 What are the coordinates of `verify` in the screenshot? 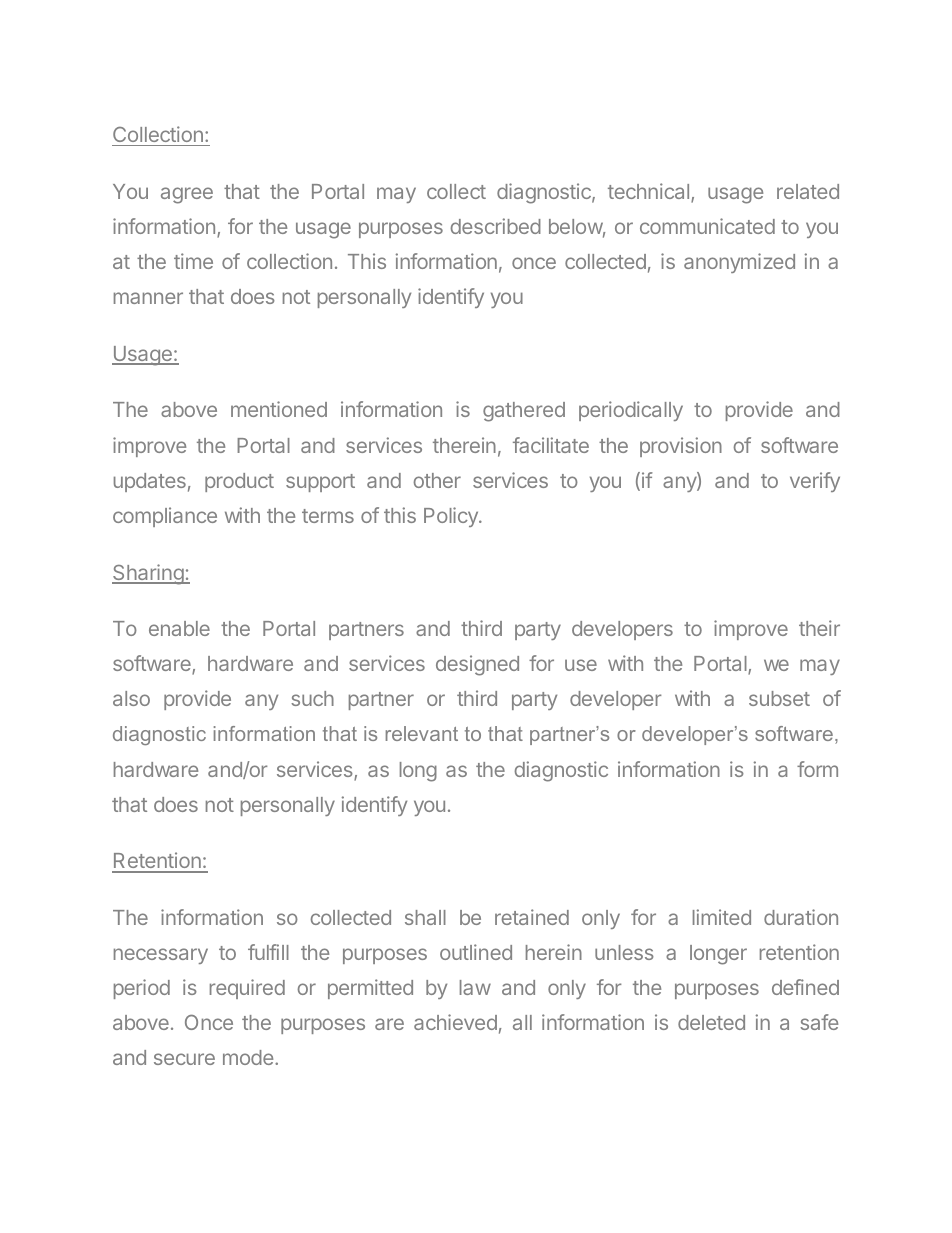 It's located at (815, 482).
